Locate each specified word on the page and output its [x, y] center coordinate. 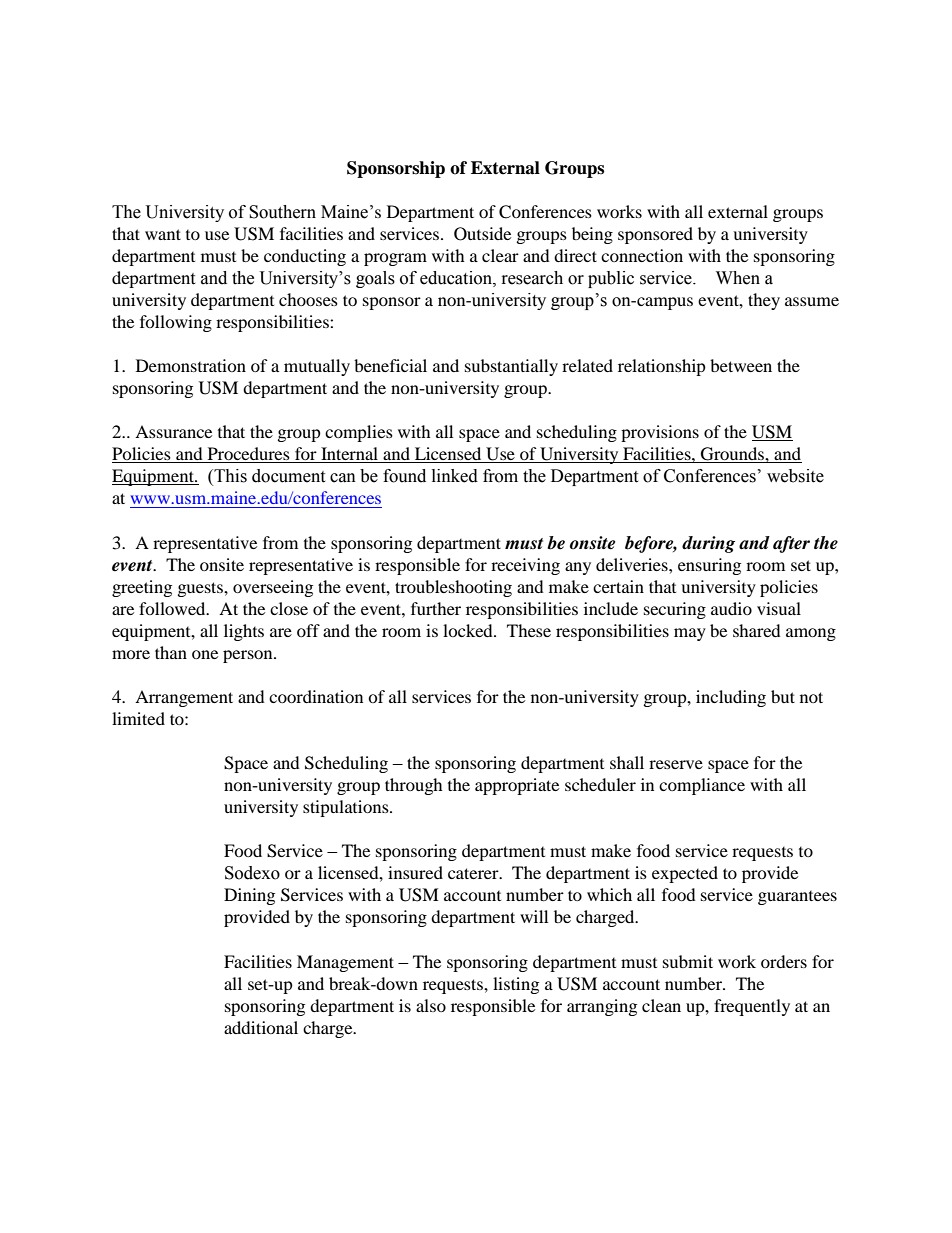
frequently [752, 1007]
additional [261, 1027]
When [738, 278]
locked [469, 630]
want [163, 234]
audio [731, 608]
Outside [482, 234]
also [431, 1005]
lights [244, 632]
